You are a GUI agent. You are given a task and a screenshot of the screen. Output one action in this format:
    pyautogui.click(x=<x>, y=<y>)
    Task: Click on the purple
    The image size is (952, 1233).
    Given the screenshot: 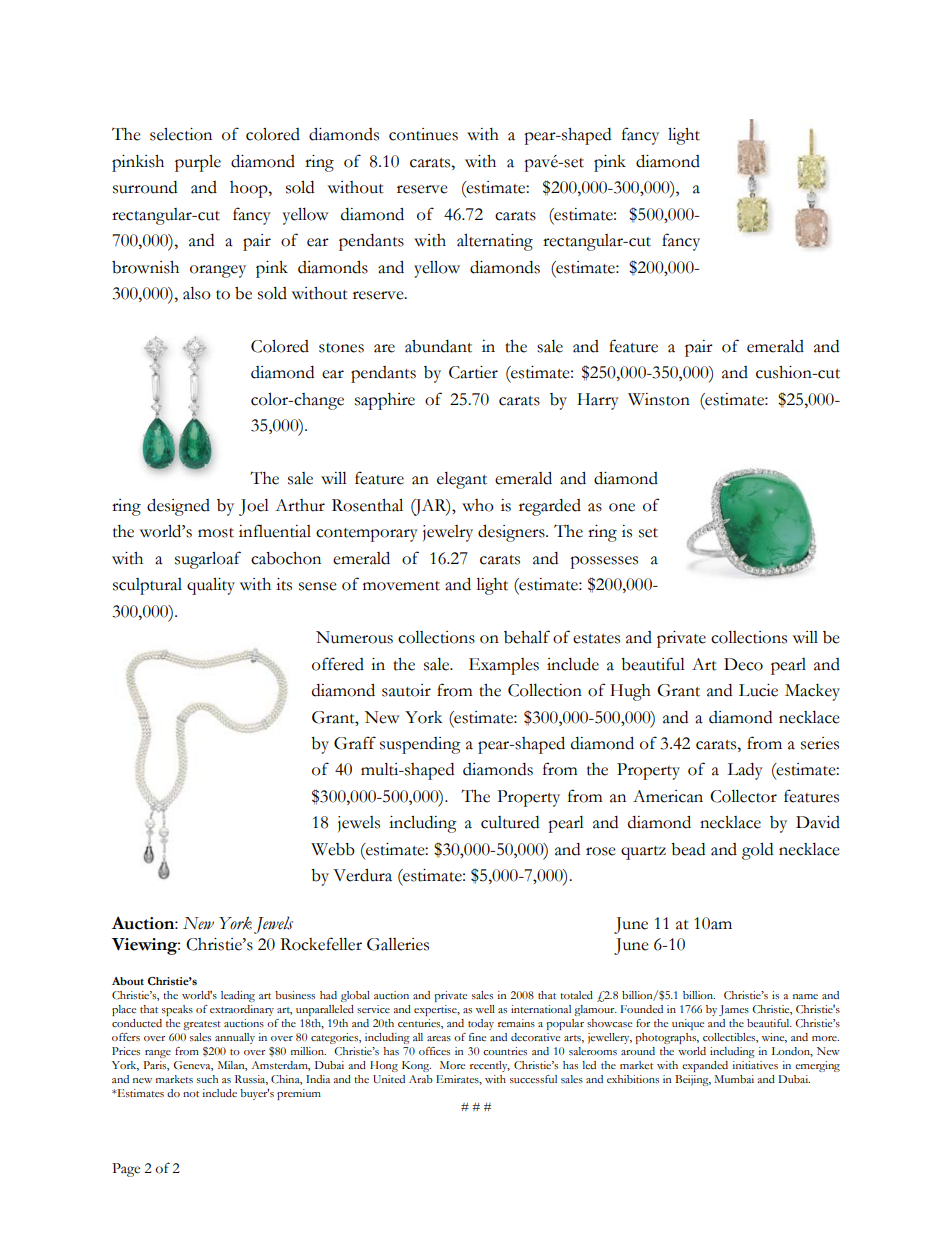 What is the action you would take?
    pyautogui.click(x=198, y=163)
